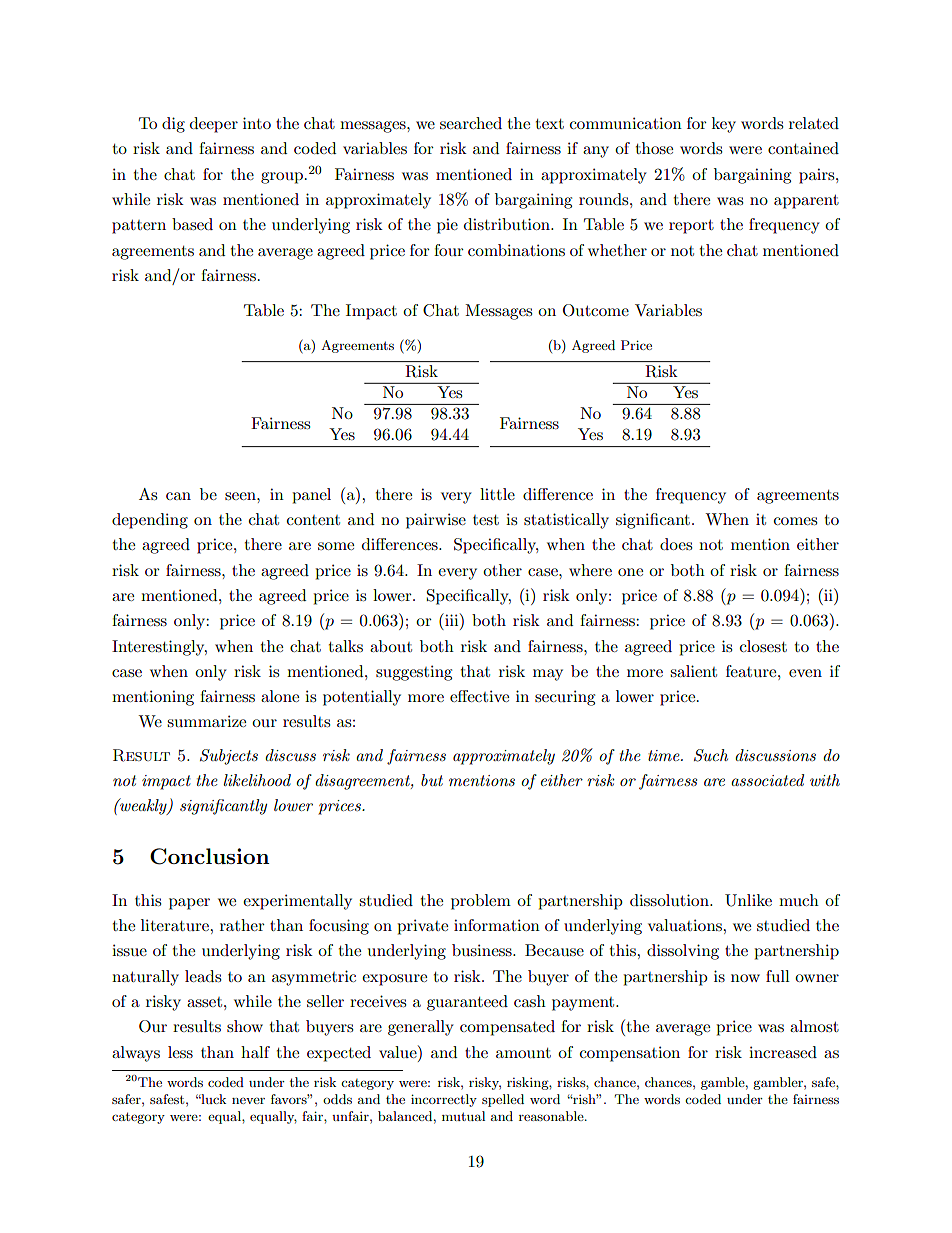 The image size is (952, 1233). Describe the element at coordinates (280, 696) in the screenshot. I see `alone` at that location.
